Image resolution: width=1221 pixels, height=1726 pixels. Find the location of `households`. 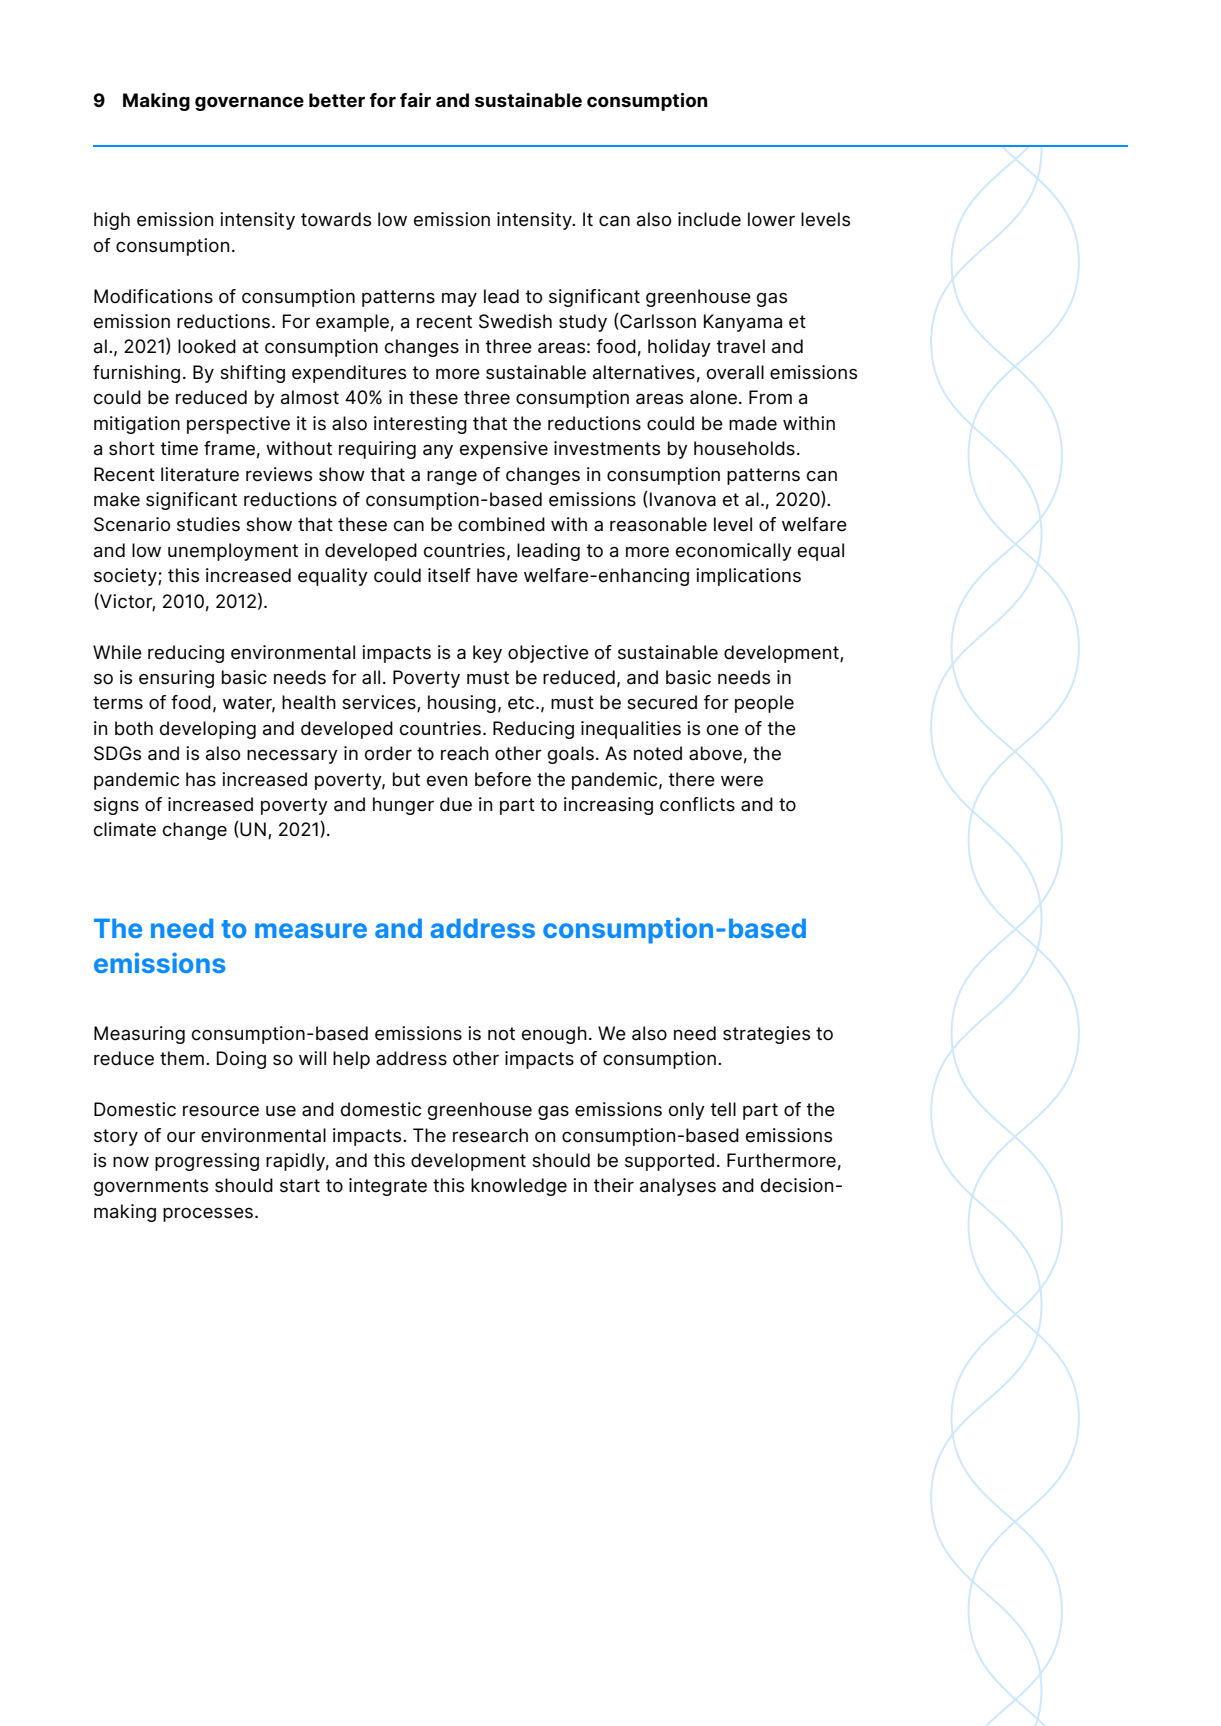

households is located at coordinates (744, 448).
